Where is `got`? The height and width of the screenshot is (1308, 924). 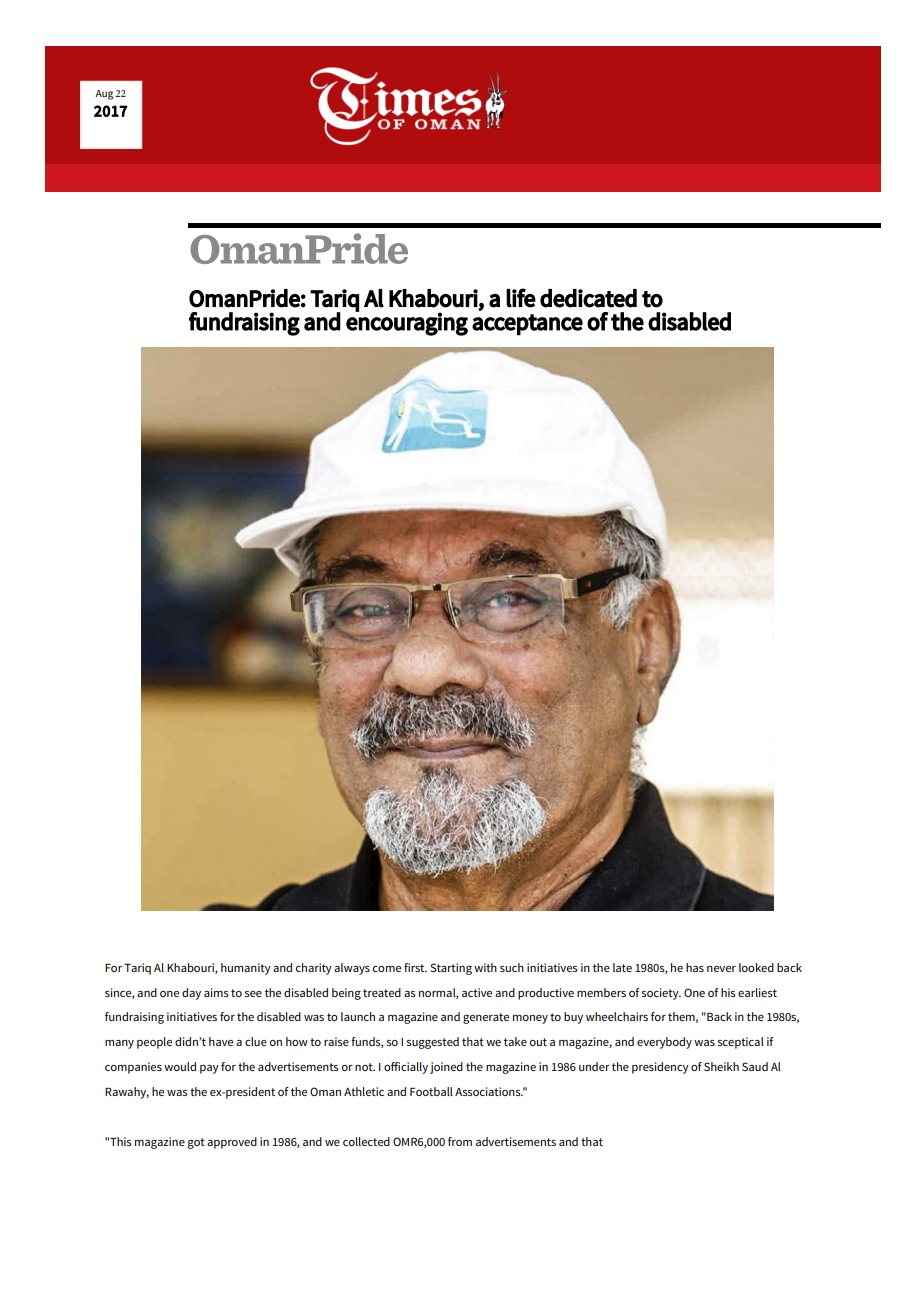
got is located at coordinates (196, 1143).
